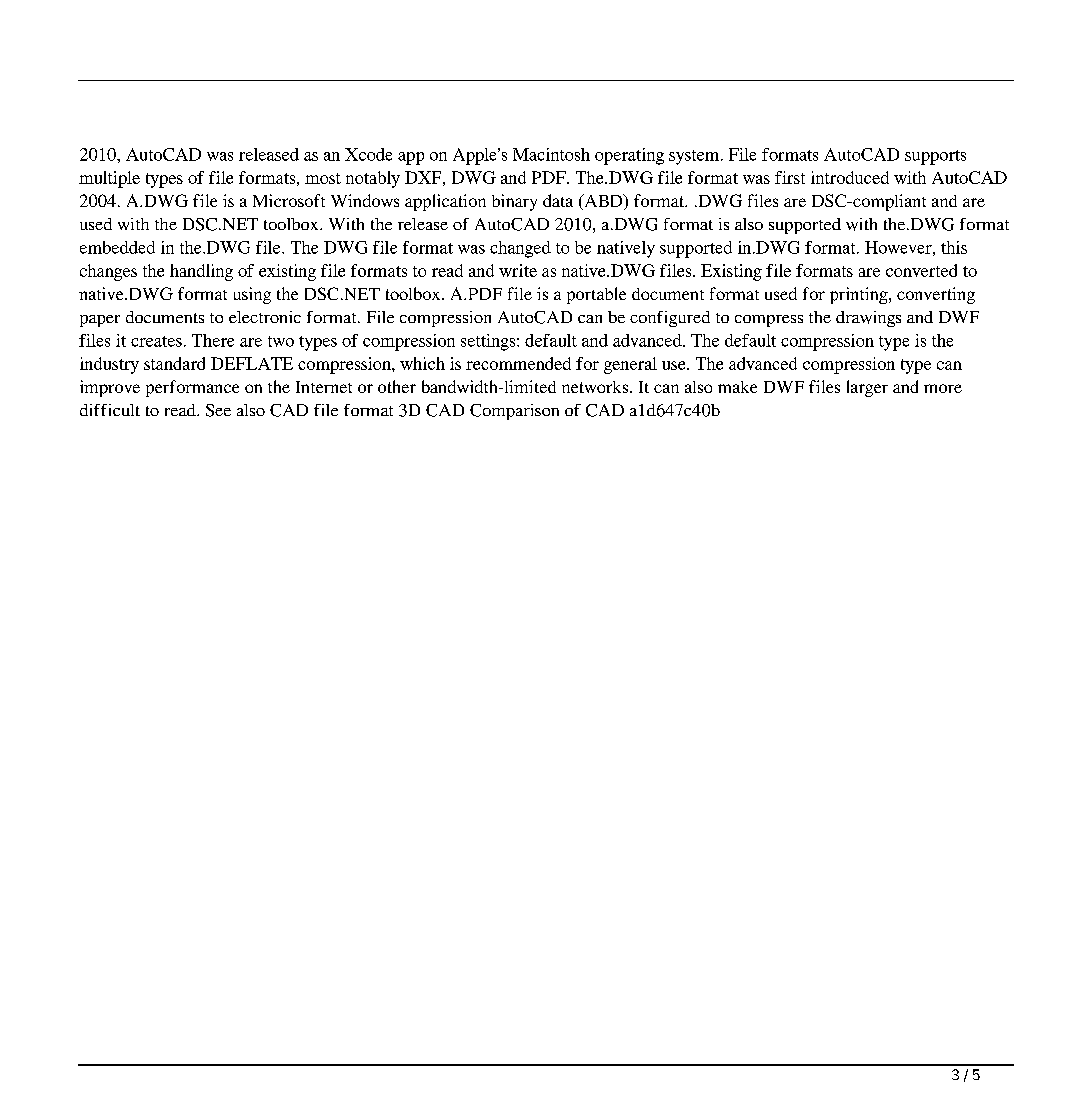 This screenshot has height=1118, width=1092. What do you see at coordinates (935, 157) in the screenshot?
I see `supports` at bounding box center [935, 157].
